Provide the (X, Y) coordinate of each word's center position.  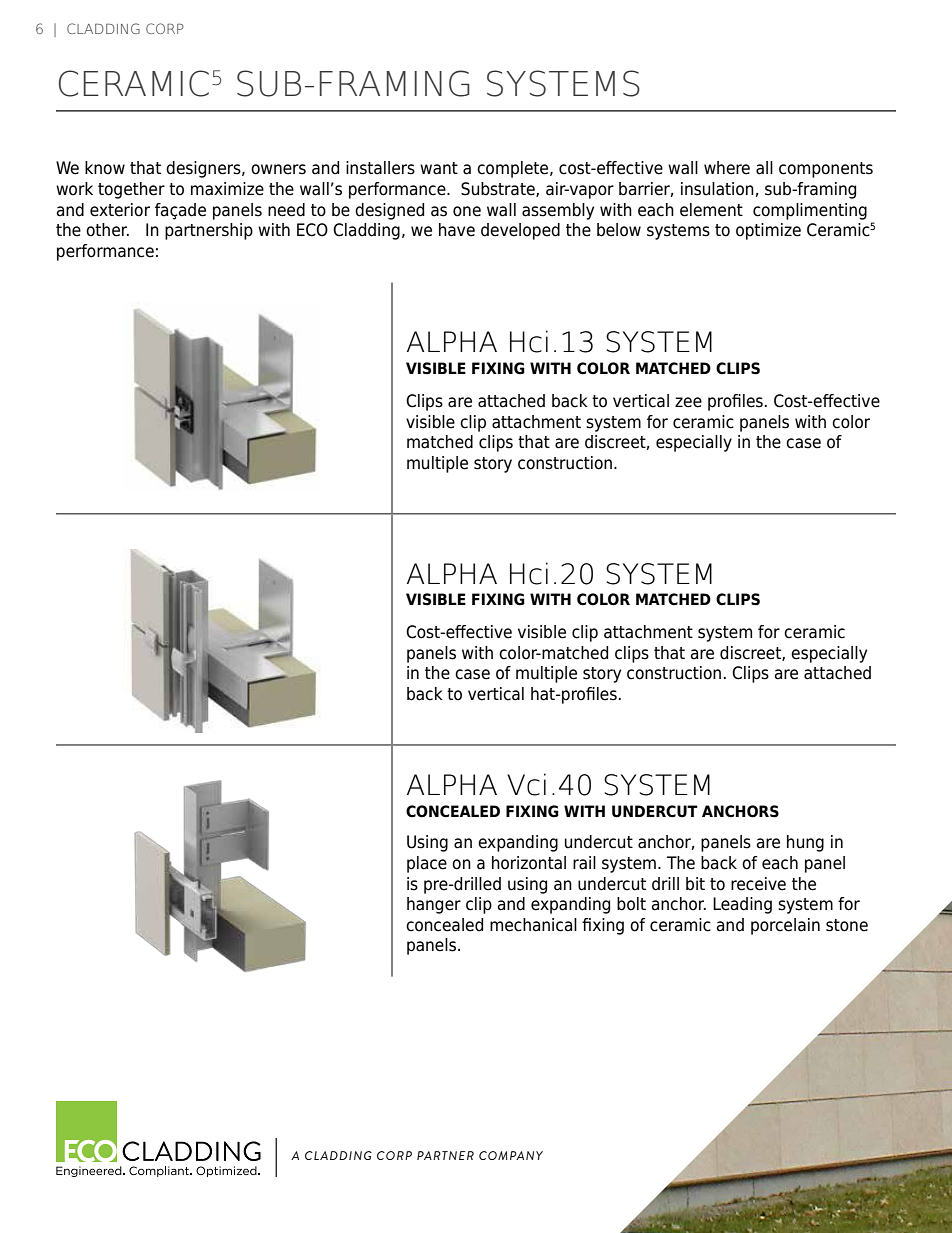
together (131, 190)
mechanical (533, 925)
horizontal (529, 863)
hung (805, 843)
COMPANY (511, 1155)
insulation (717, 189)
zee (688, 402)
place (427, 864)
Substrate (499, 189)
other (107, 230)
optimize (768, 231)
